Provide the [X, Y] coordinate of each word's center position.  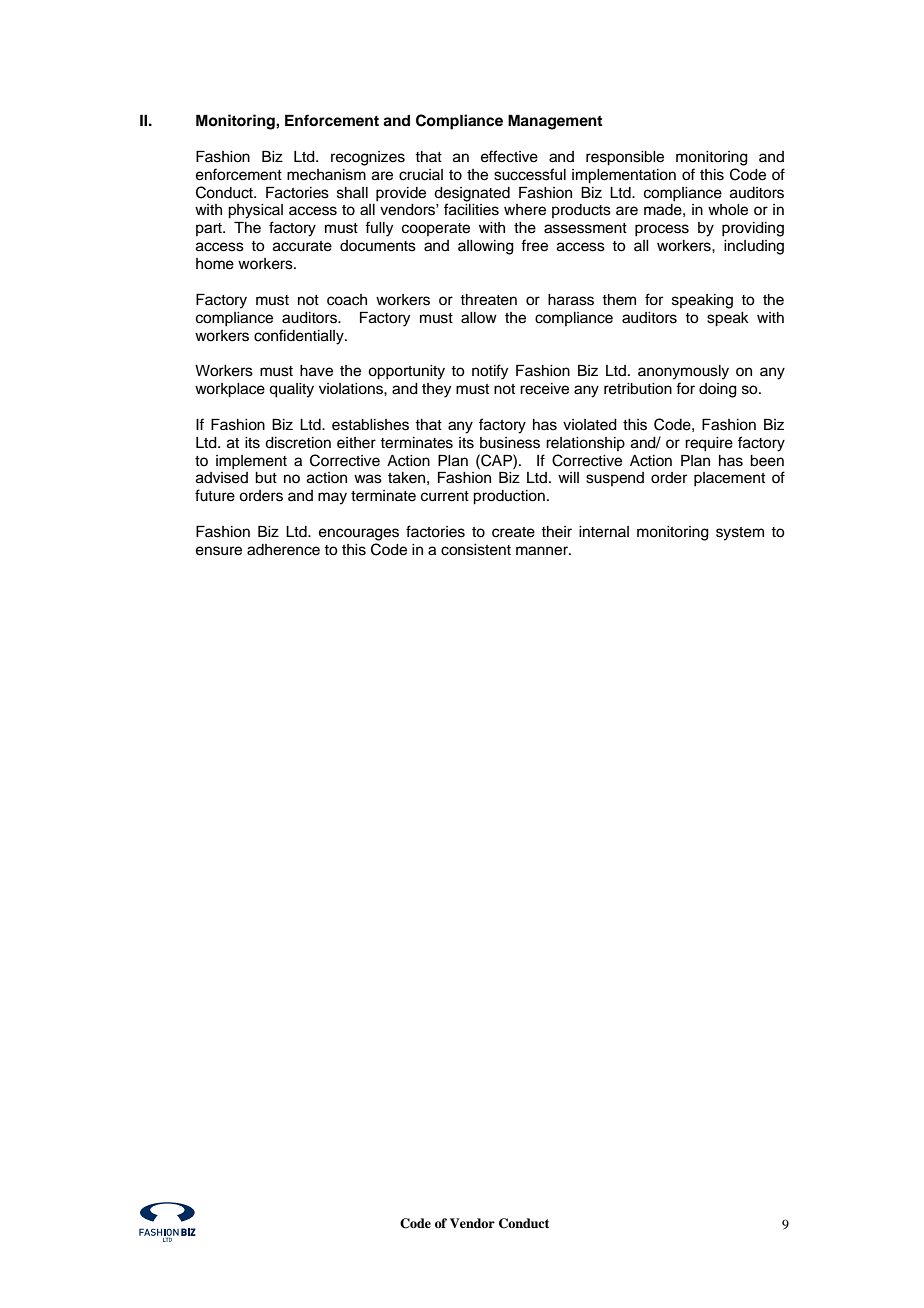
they [436, 390]
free [534, 245]
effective [509, 156]
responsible [625, 158]
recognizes [368, 158]
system [740, 534]
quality [291, 390]
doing [718, 390]
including [754, 247]
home [215, 264]
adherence [283, 550]
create [513, 532]
